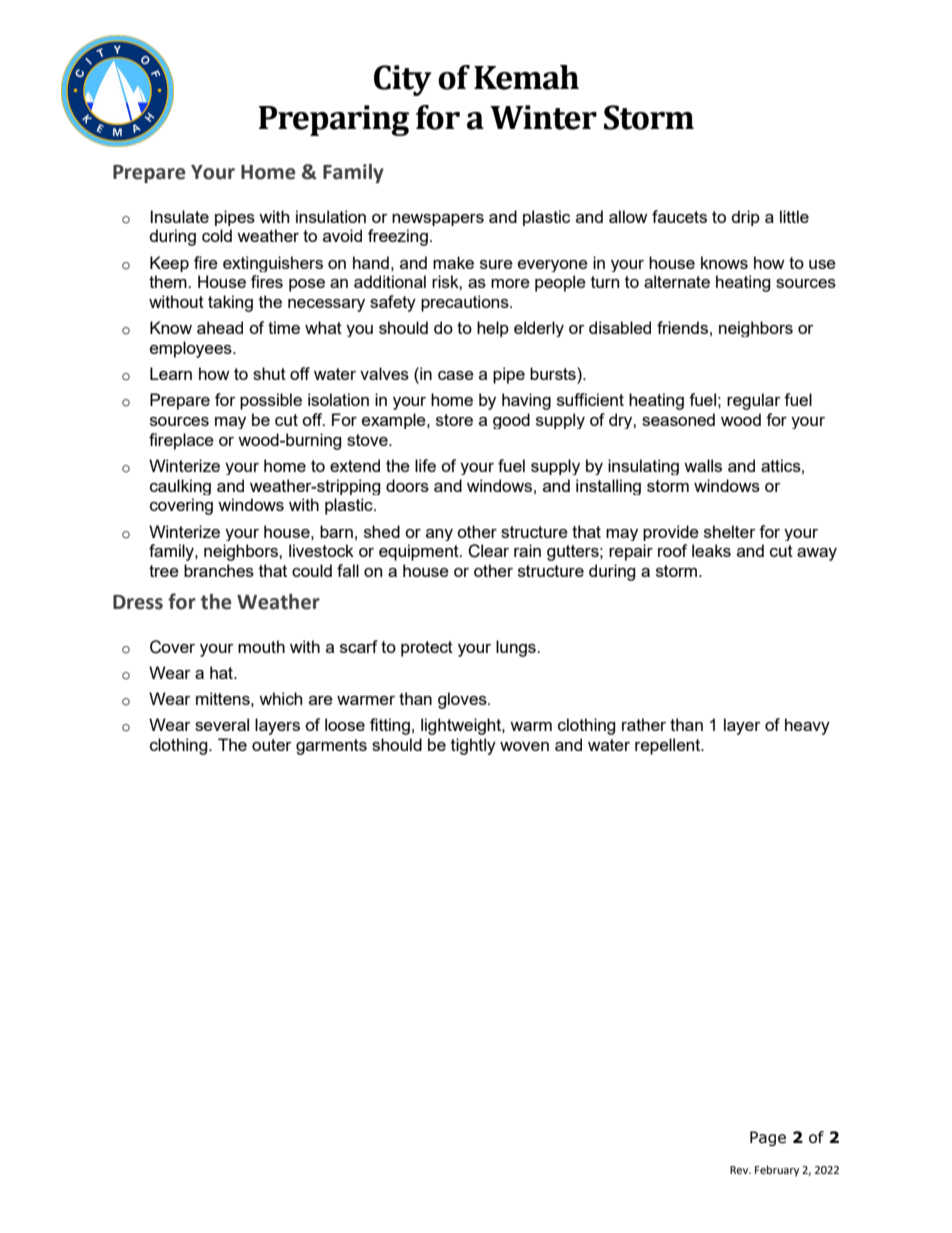 Image resolution: width=952 pixels, height=1233 pixels. I want to click on case, so click(456, 375).
